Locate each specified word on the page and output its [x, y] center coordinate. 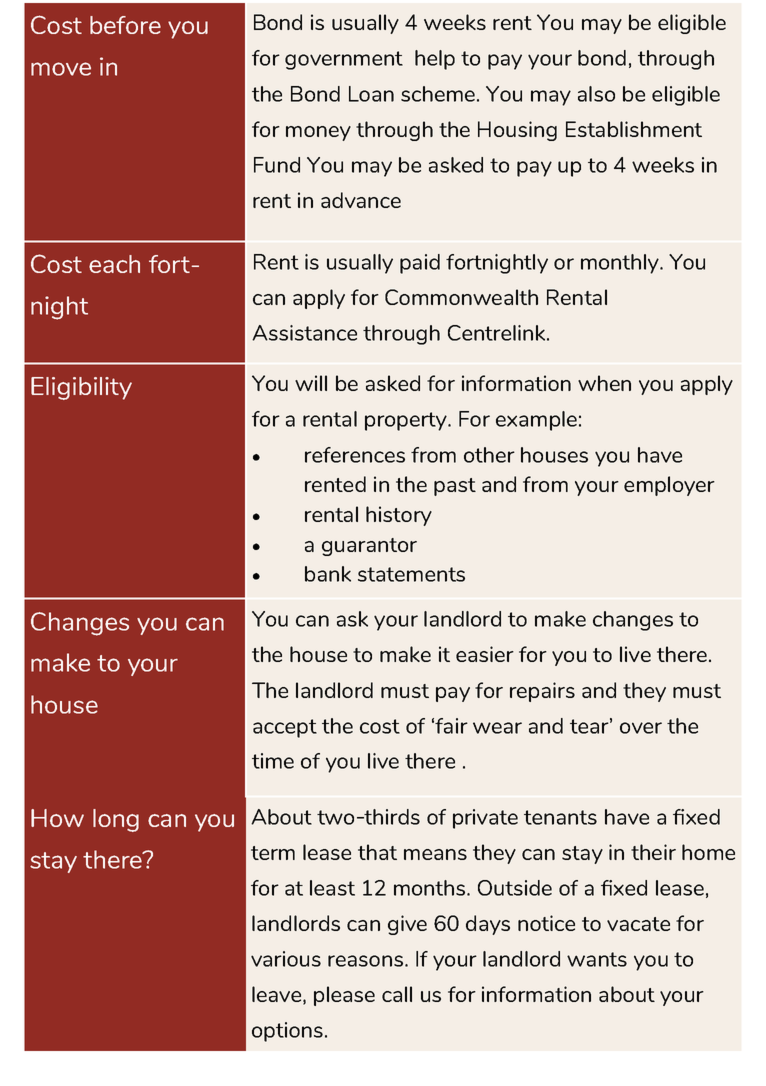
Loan [371, 94]
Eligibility [81, 388]
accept [285, 728]
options [287, 1032]
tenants [560, 817]
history [399, 516]
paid [420, 264]
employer [669, 486]
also [596, 94]
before [125, 25]
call [397, 994]
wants [597, 959]
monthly [621, 264]
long [116, 820]
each [114, 264]
